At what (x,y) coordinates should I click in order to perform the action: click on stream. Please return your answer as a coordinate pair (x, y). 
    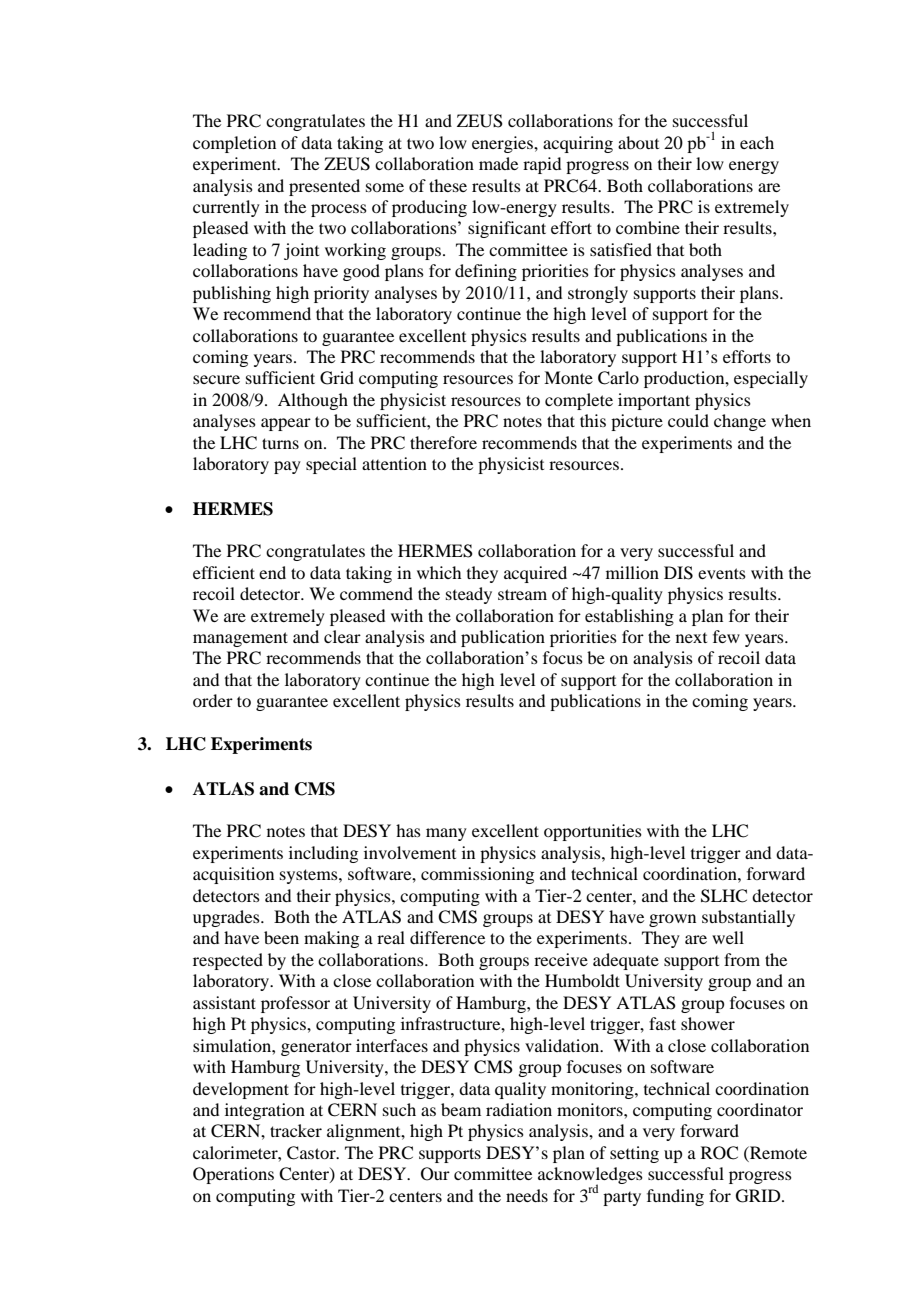
    Looking at the image, I should click on (522, 594).
